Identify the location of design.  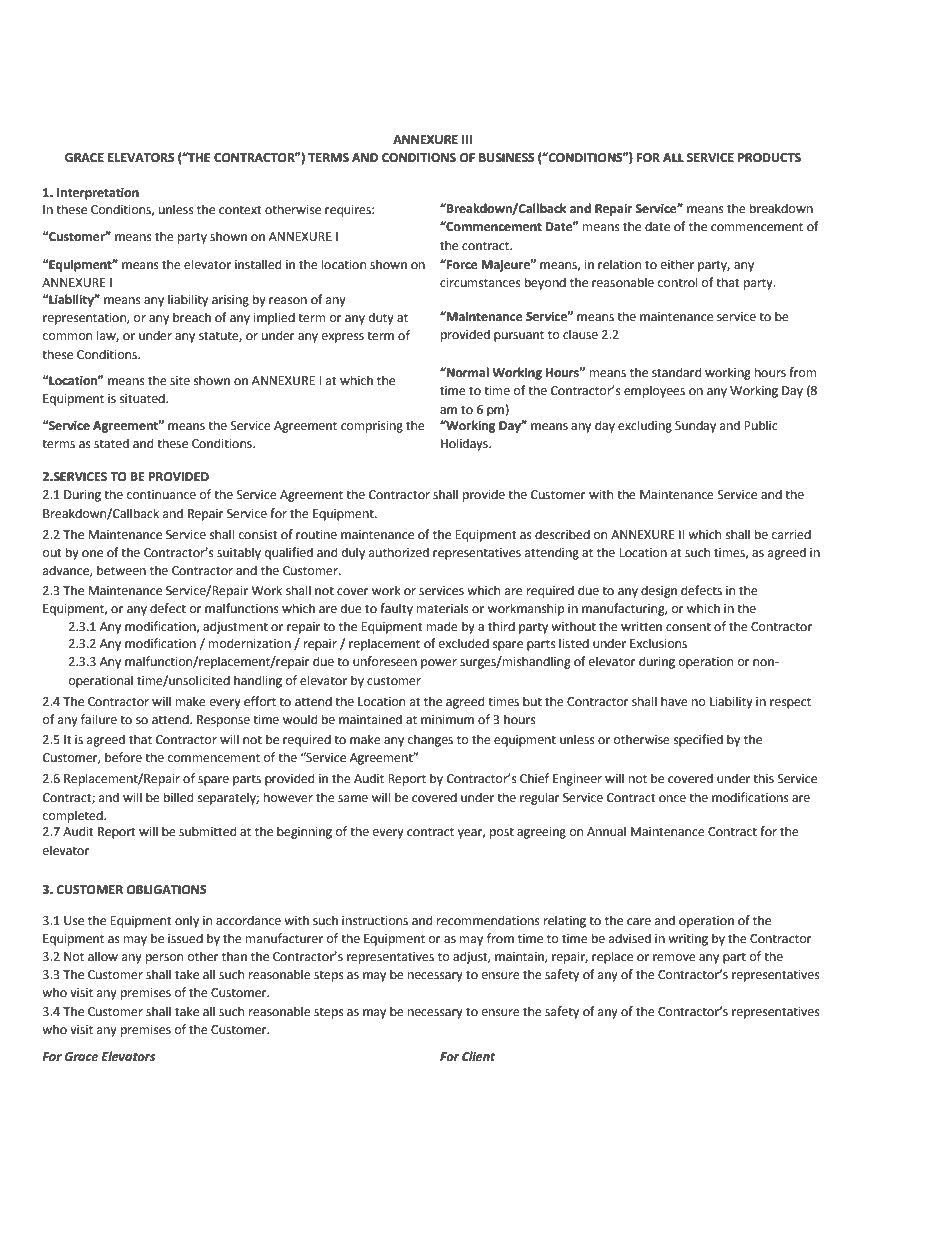
(659, 591).
